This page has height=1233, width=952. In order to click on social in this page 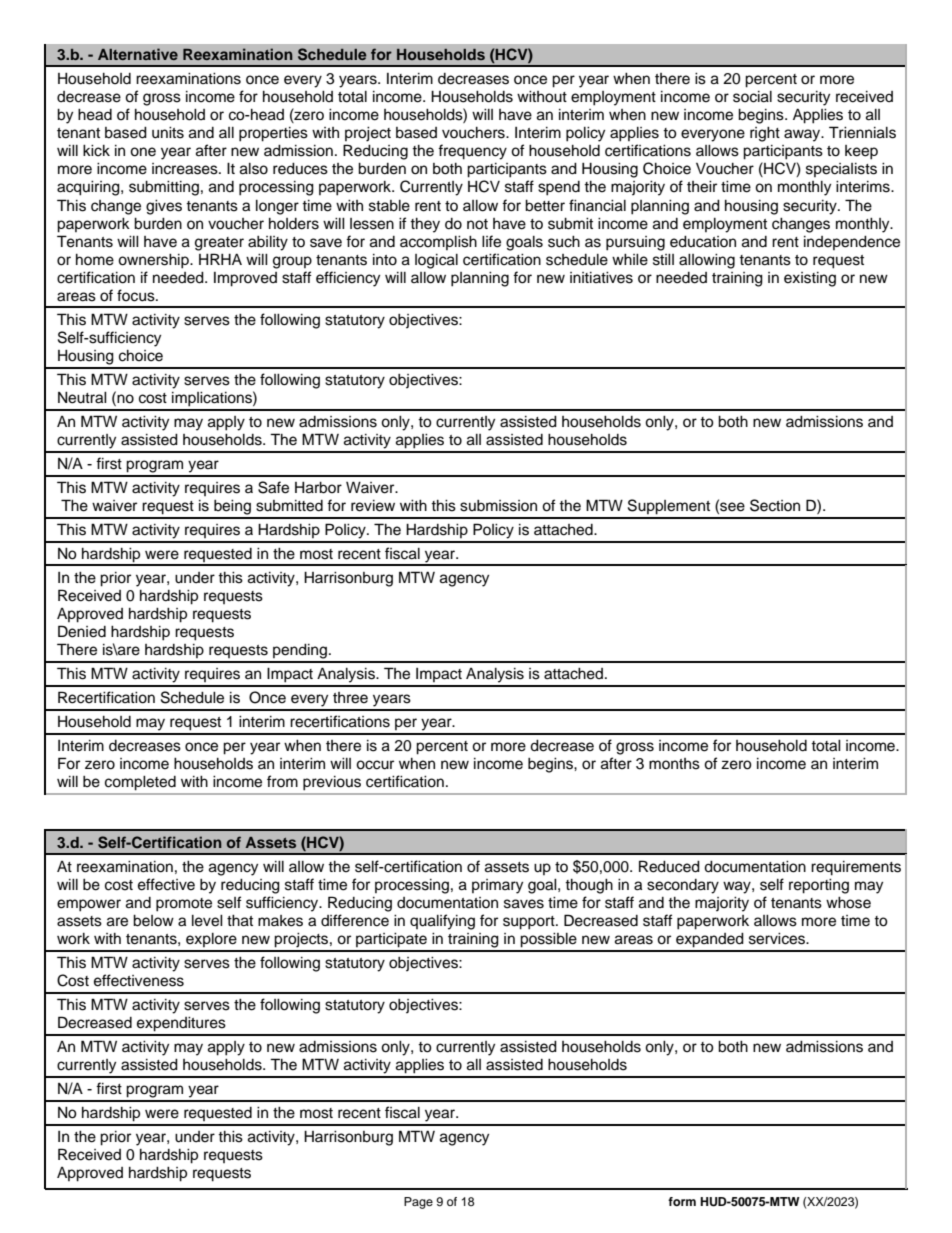, I will do `click(752, 97)`.
